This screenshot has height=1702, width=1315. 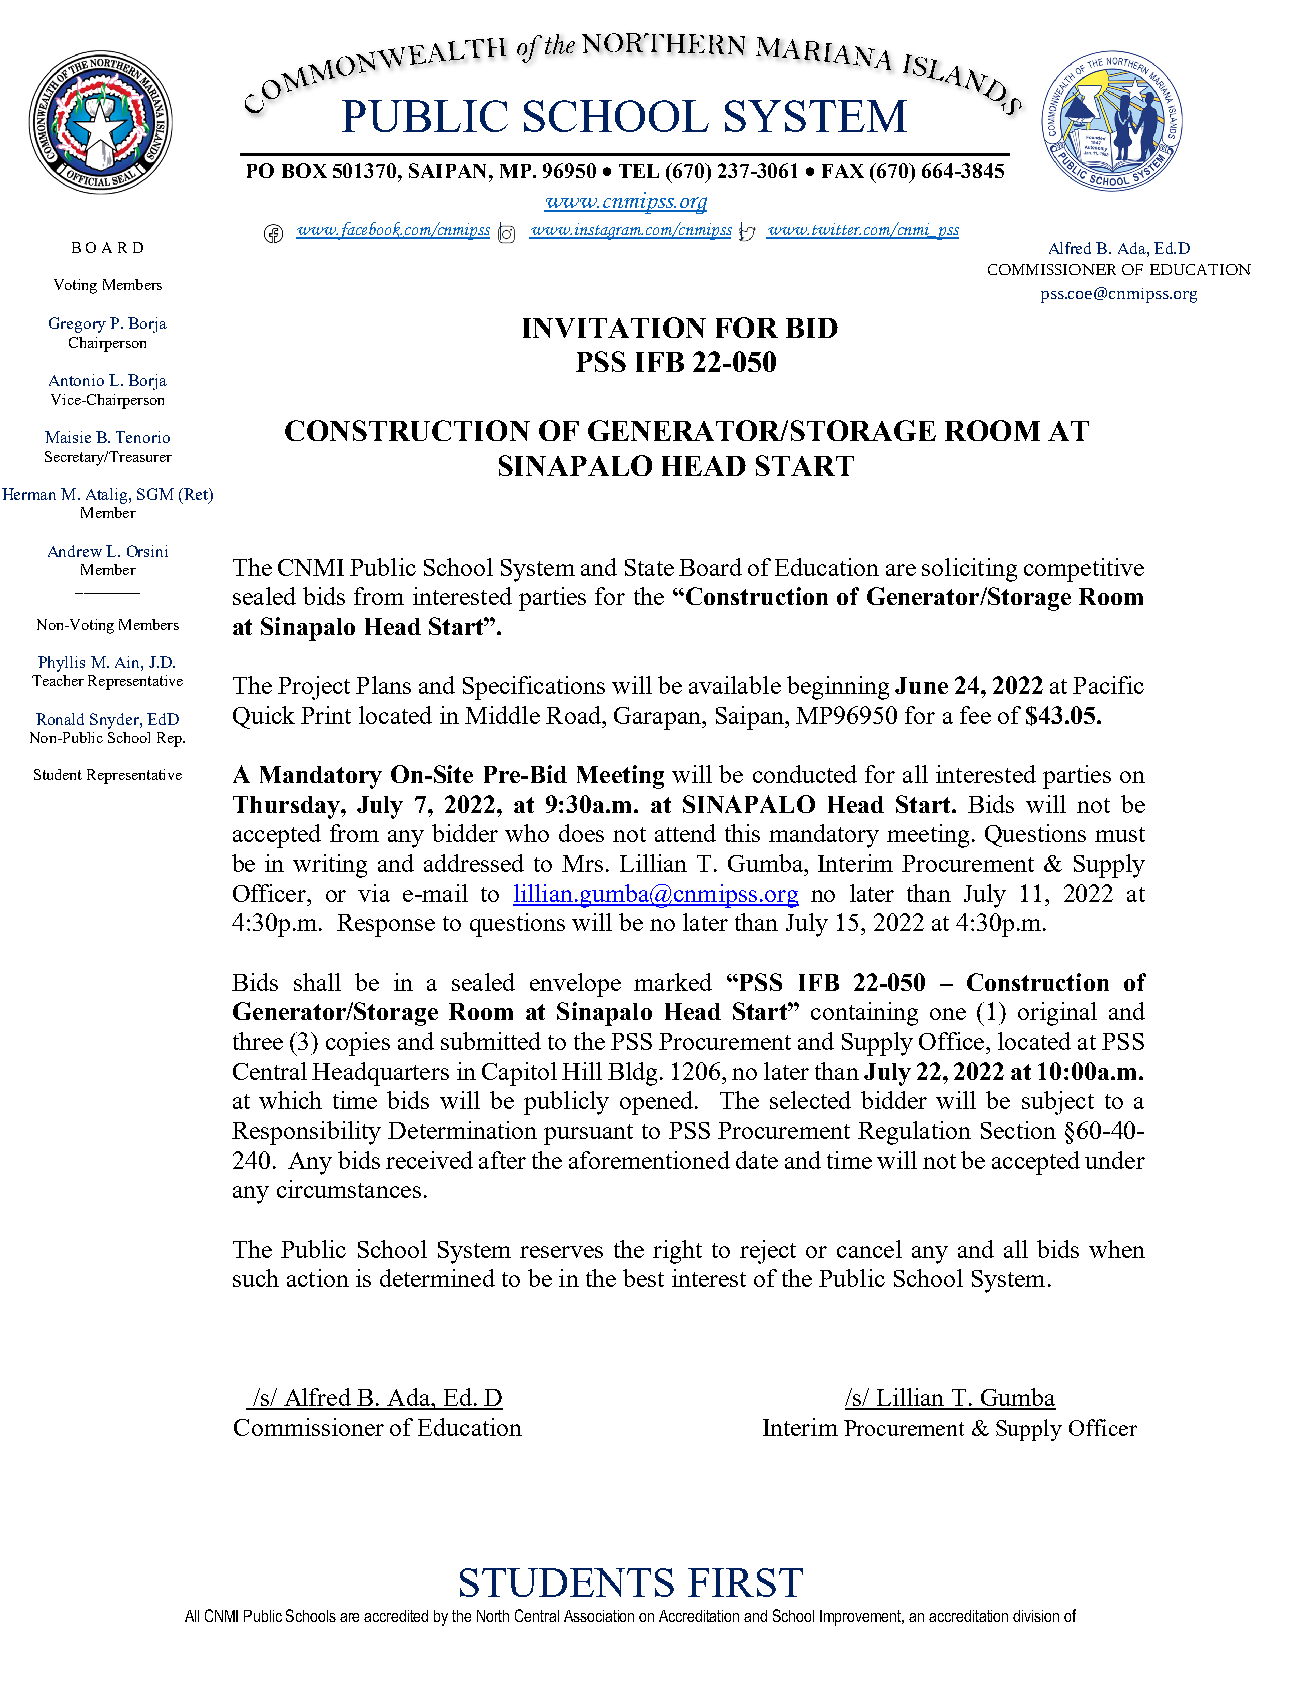 What do you see at coordinates (843, 171) in the screenshot?
I see `FAX` at bounding box center [843, 171].
